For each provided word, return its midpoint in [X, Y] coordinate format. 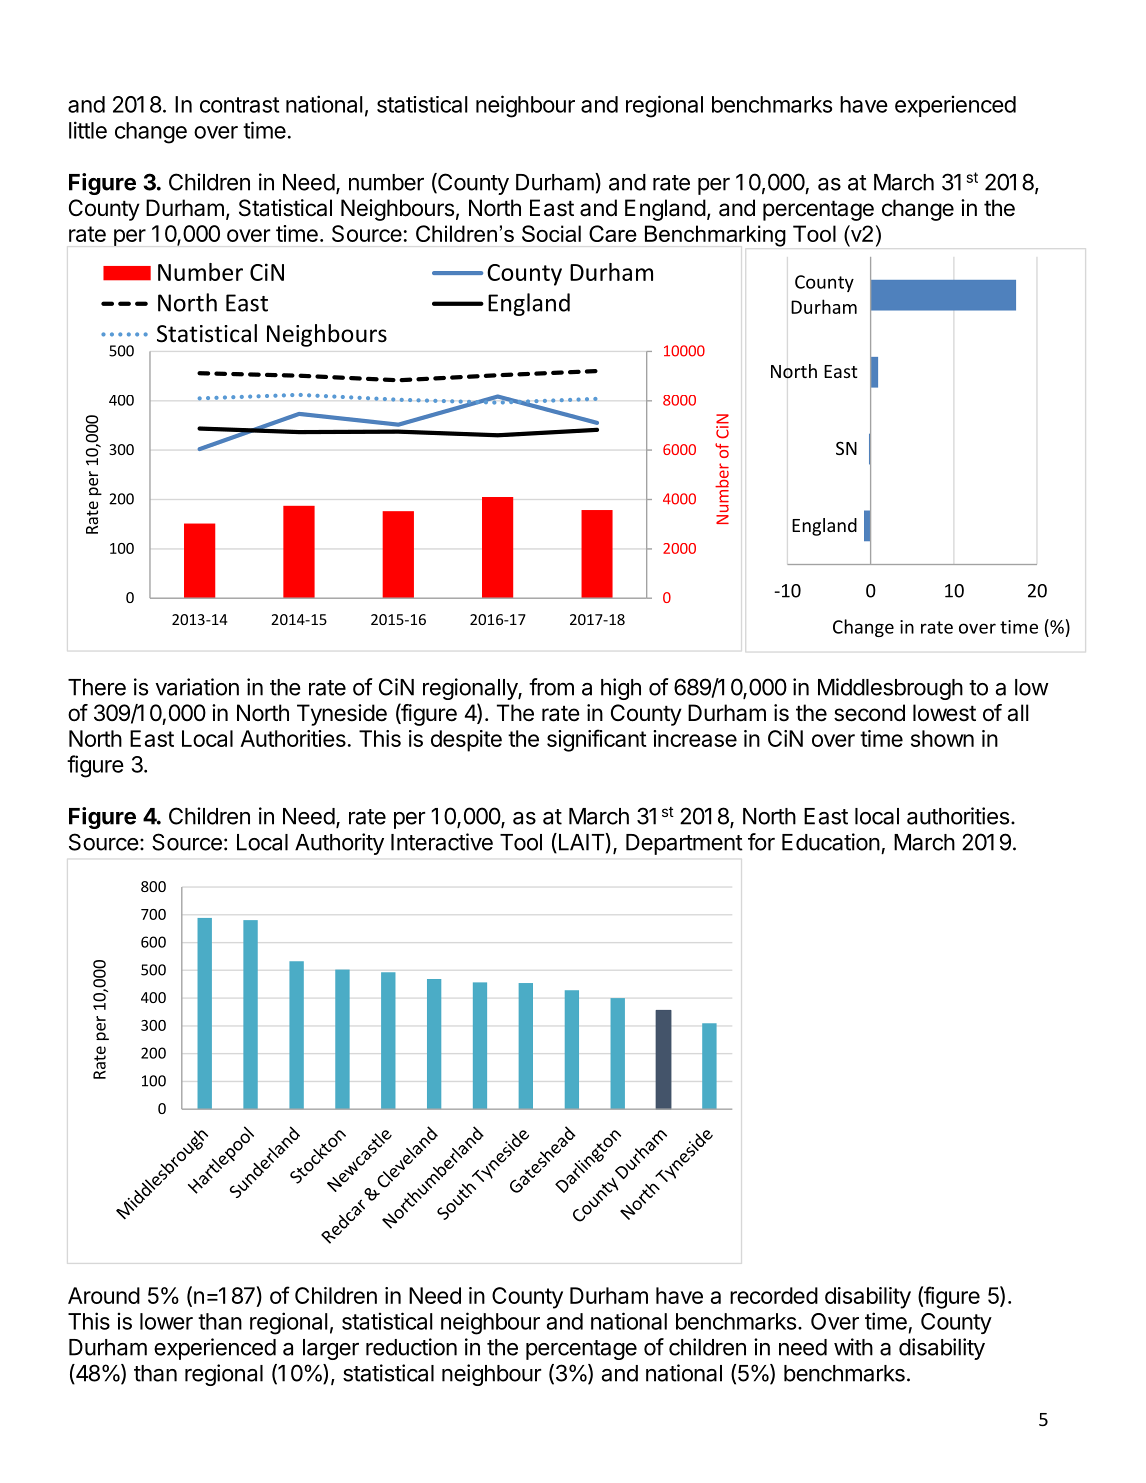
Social [551, 233]
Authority [339, 844]
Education [831, 842]
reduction [411, 1347]
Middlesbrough [890, 689]
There [97, 687]
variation [197, 687]
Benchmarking [715, 236]
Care [613, 233]
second [869, 713]
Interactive [442, 842]
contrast [239, 105]
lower [166, 1321]
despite [466, 741]
